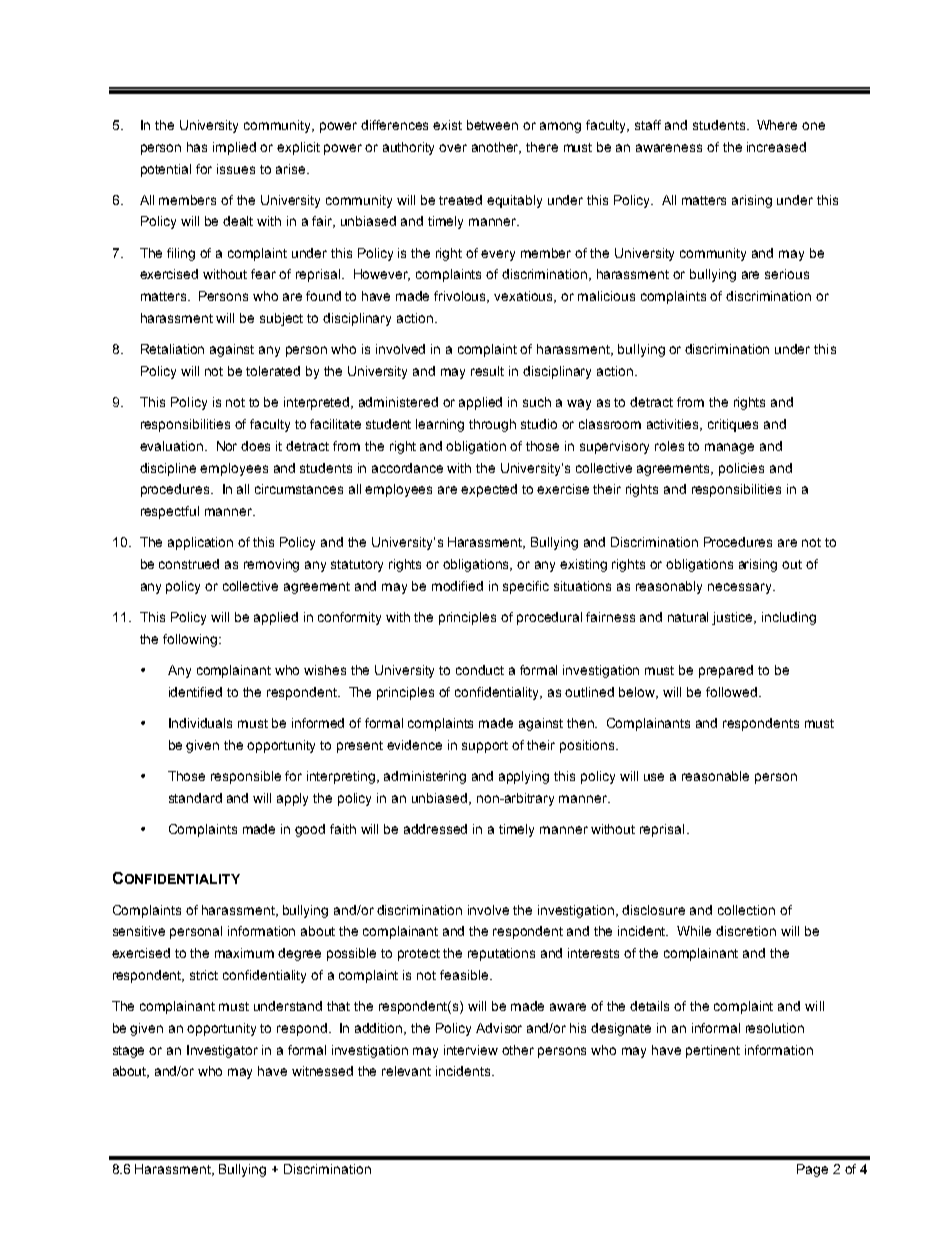 This screenshot has height=1233, width=952. Describe the element at coordinates (168, 469) in the screenshot. I see `discipline` at that location.
